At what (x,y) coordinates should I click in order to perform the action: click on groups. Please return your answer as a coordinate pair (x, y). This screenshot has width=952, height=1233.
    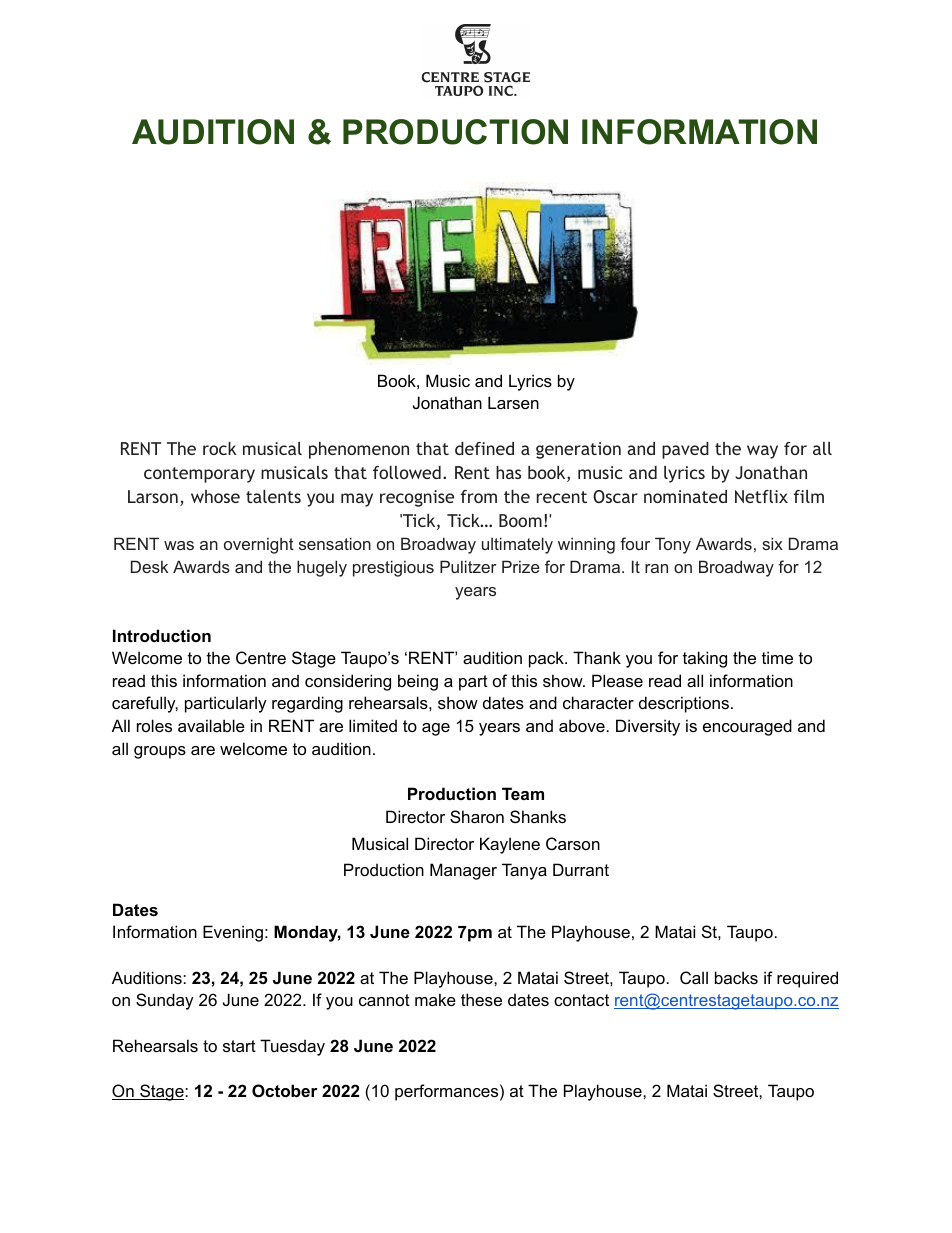
    Looking at the image, I should click on (160, 752).
